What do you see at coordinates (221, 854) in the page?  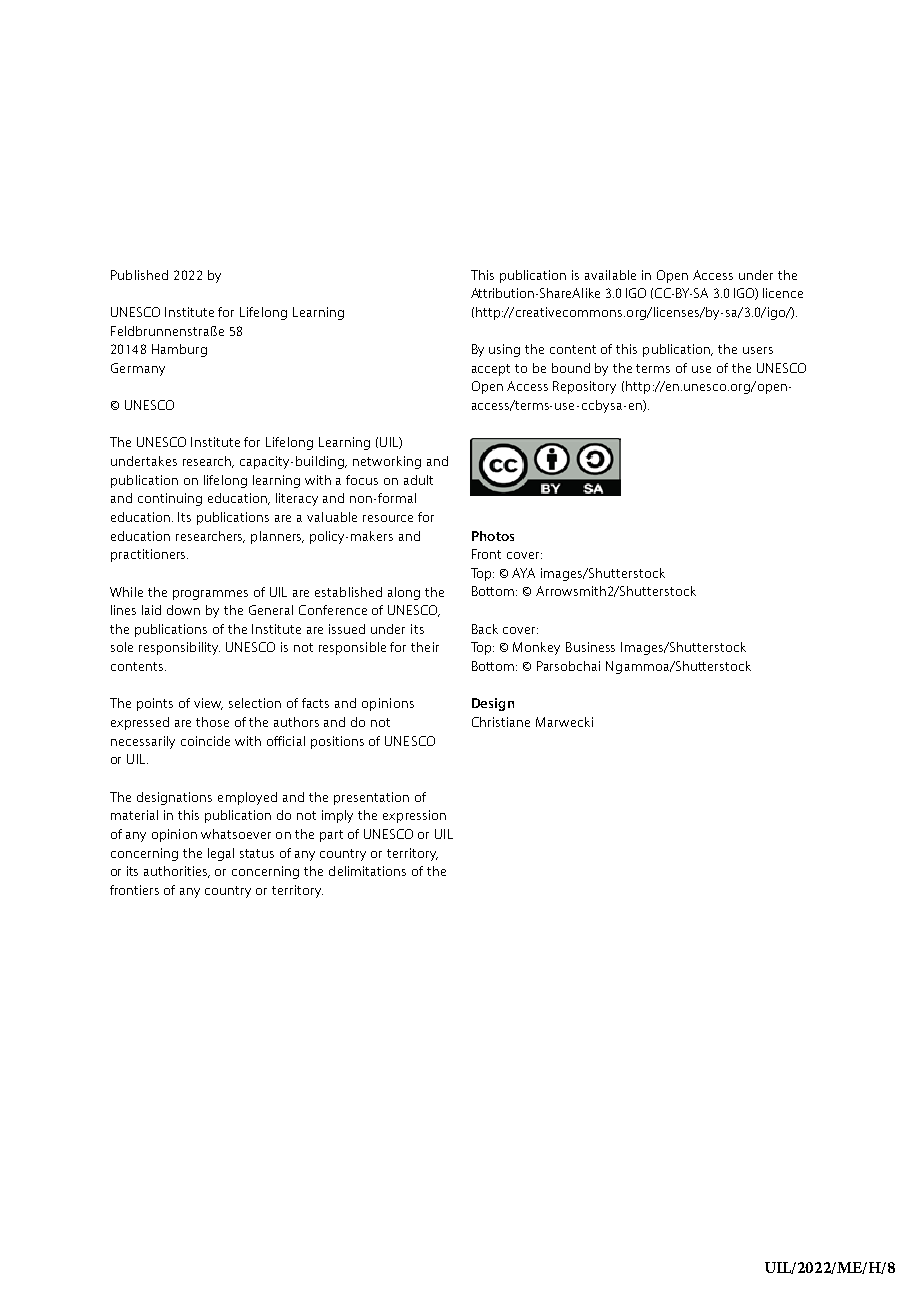 I see `legal` at bounding box center [221, 854].
